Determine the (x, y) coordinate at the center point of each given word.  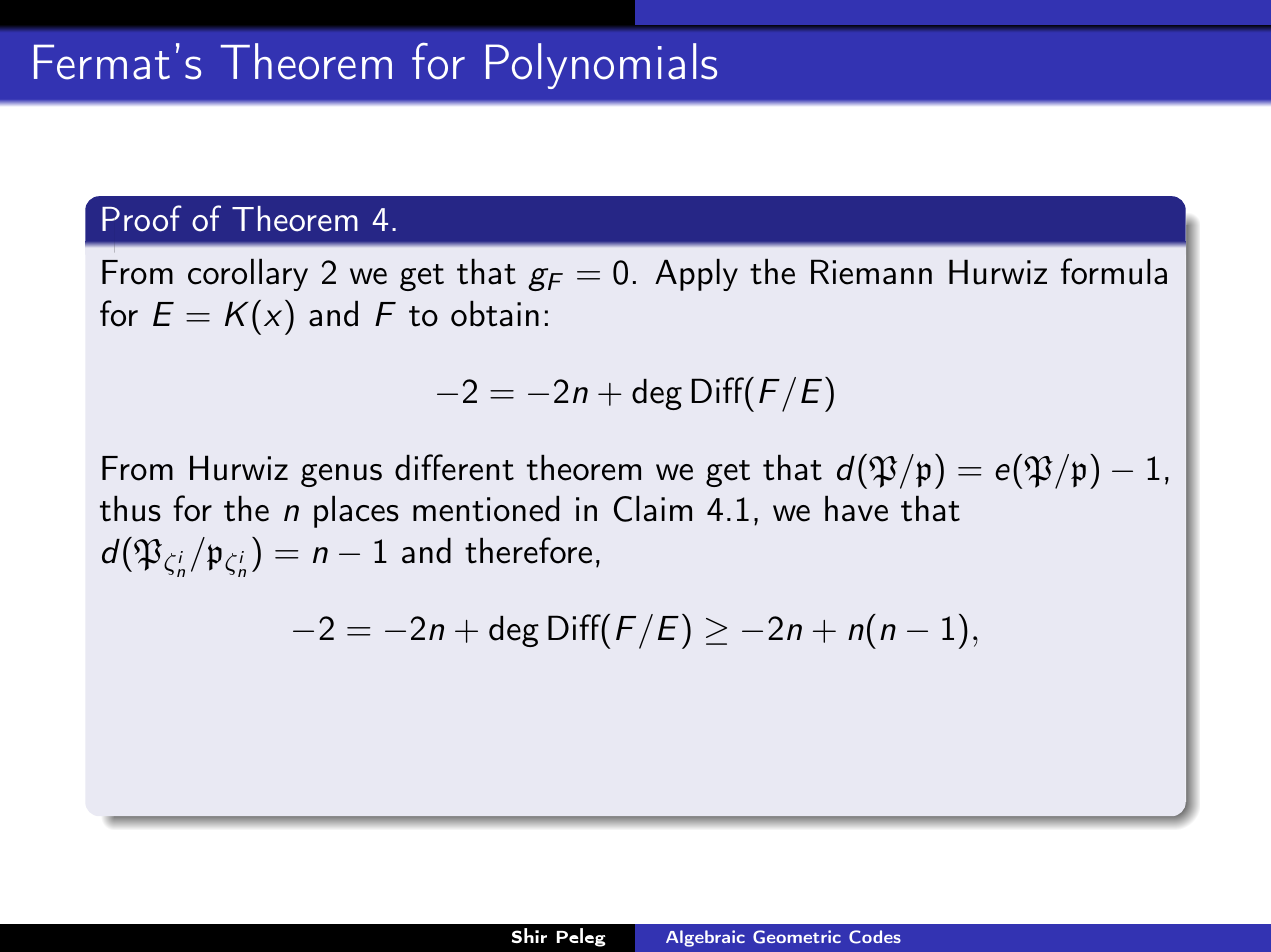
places (356, 512)
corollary (248, 275)
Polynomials (601, 66)
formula (1114, 271)
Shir (529, 935)
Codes (875, 937)
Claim (653, 509)
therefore (528, 550)
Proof (142, 218)
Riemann (871, 272)
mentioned (486, 509)
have (856, 509)
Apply (696, 275)
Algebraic (705, 938)
